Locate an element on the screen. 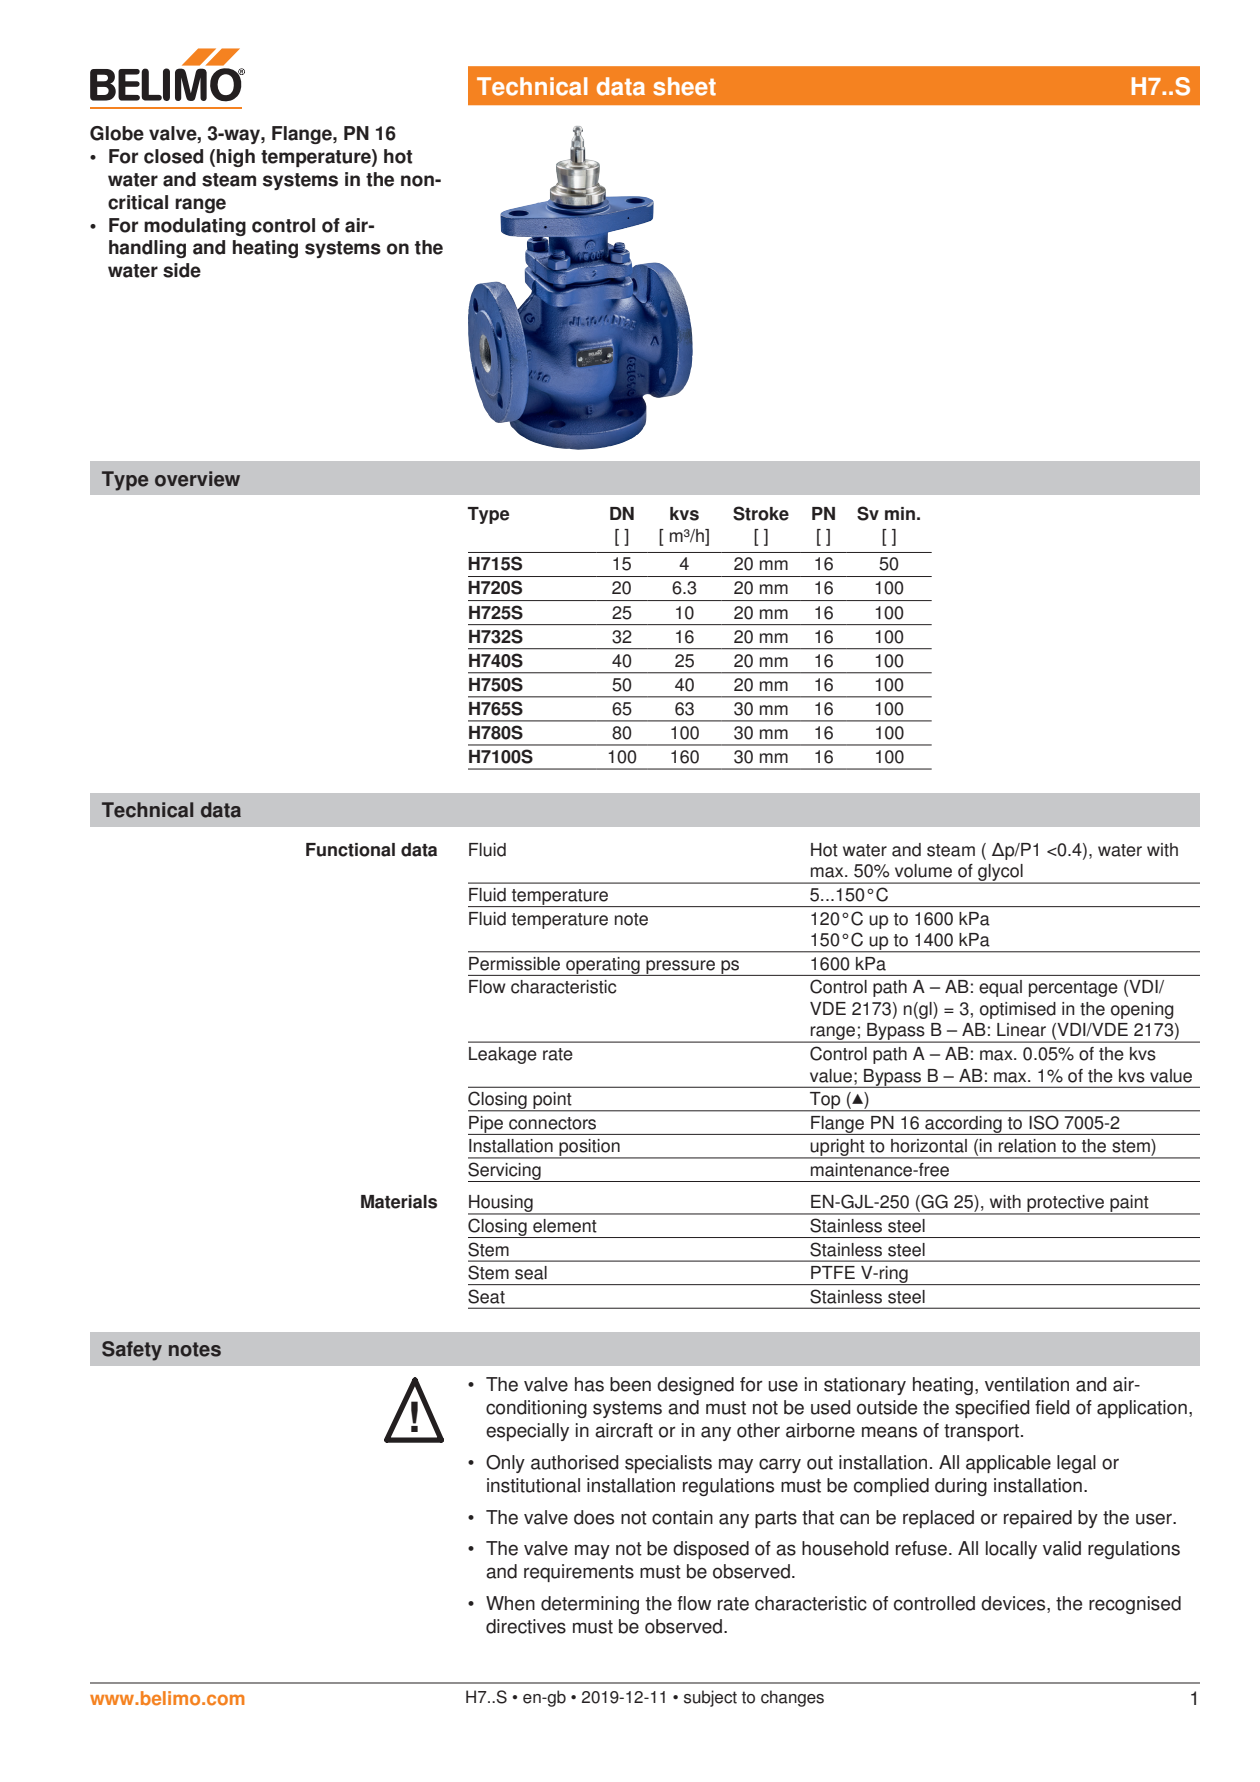 This screenshot has width=1260, height=1782. high is located at coordinates (236, 158).
